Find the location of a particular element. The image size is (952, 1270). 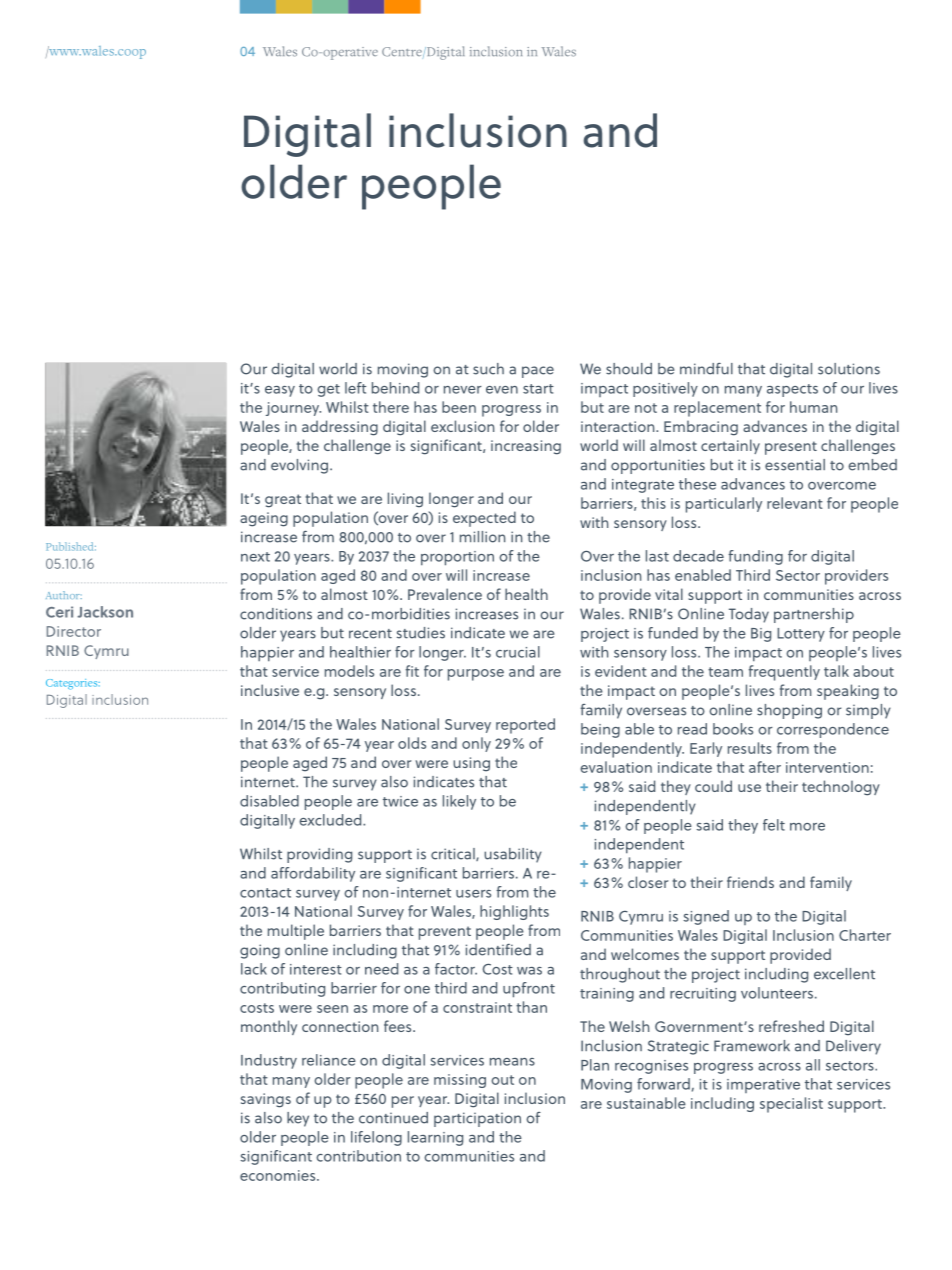

using is located at coordinates (471, 764).
